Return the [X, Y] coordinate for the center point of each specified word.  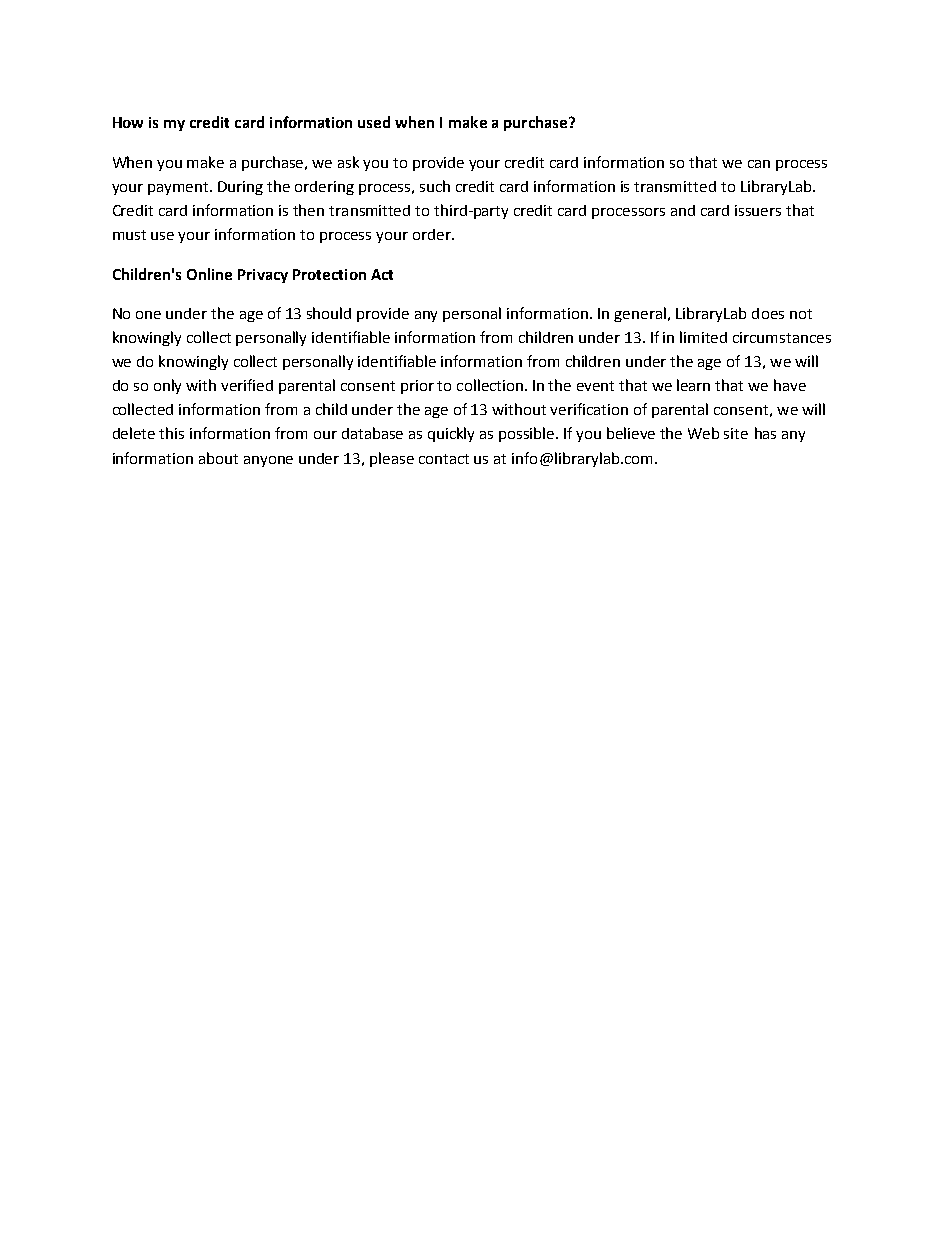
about [218, 458]
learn [693, 385]
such [435, 186]
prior [417, 387]
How [128, 122]
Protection [329, 274]
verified [247, 385]
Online [209, 274]
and [683, 210]
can [759, 164]
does [768, 313]
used [374, 122]
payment [180, 188]
